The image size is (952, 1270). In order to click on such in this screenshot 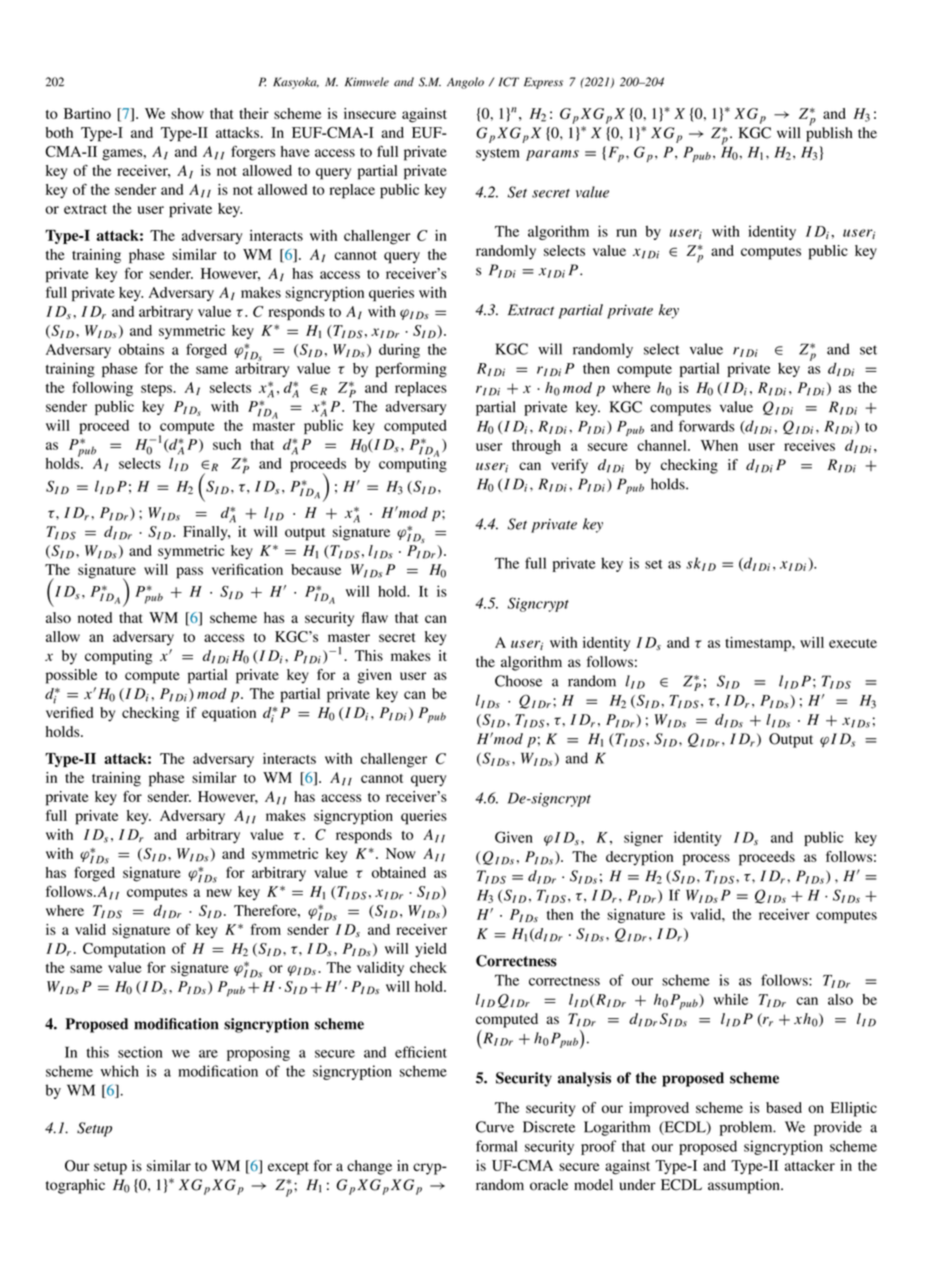, I will do `click(227, 444)`.
